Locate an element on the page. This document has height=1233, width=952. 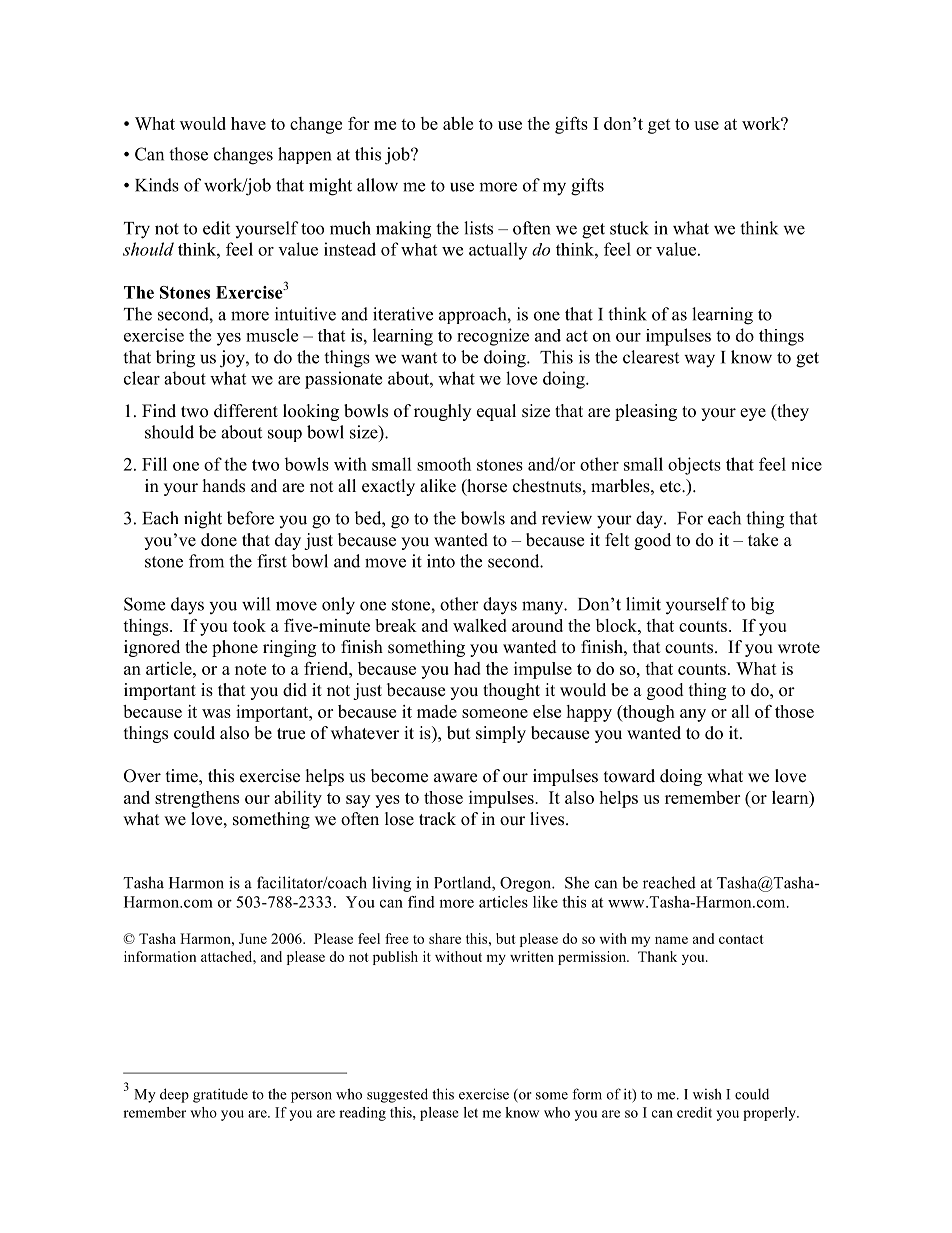
stuck is located at coordinates (629, 228).
